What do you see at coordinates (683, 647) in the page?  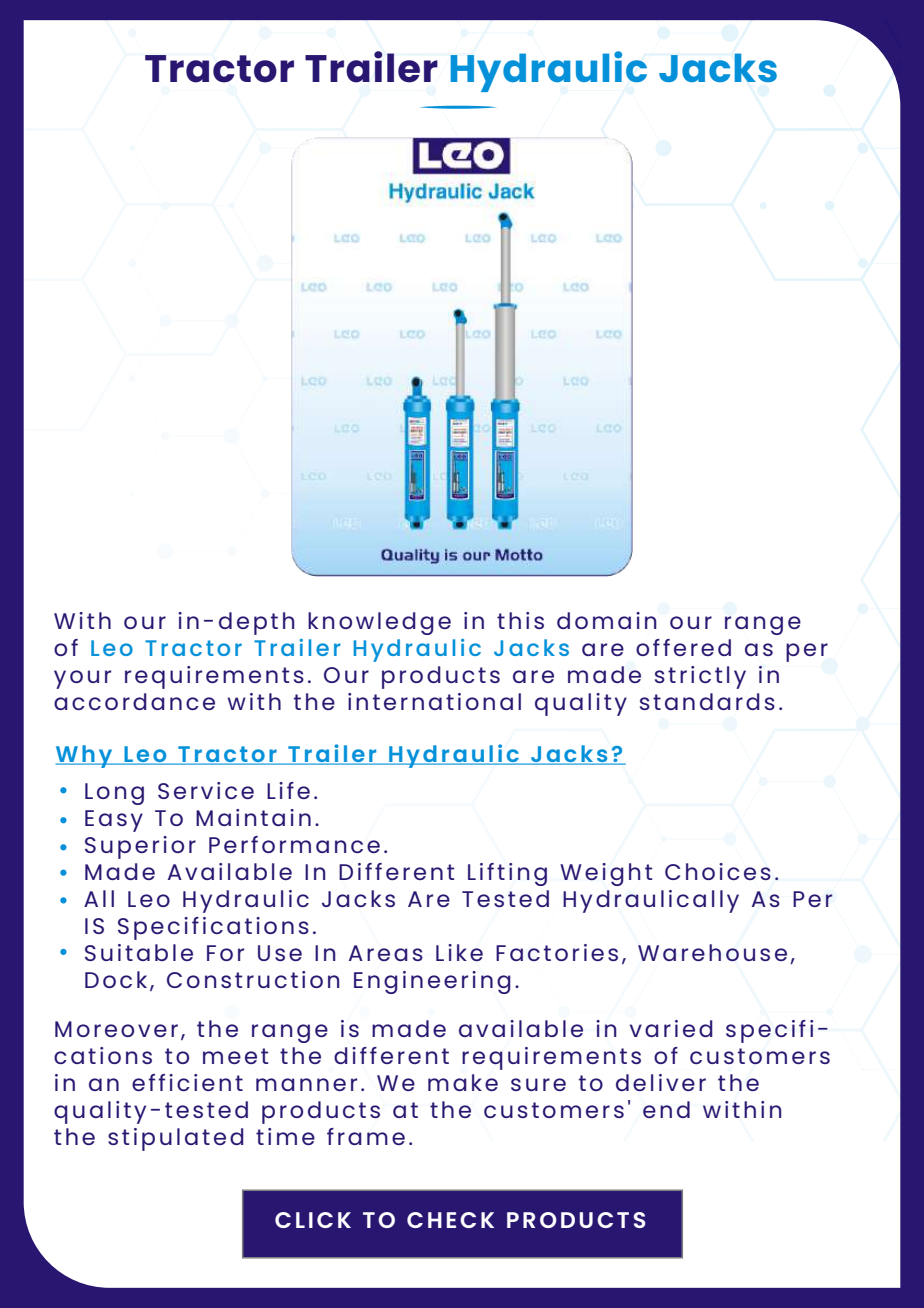 I see `offered` at bounding box center [683, 647].
